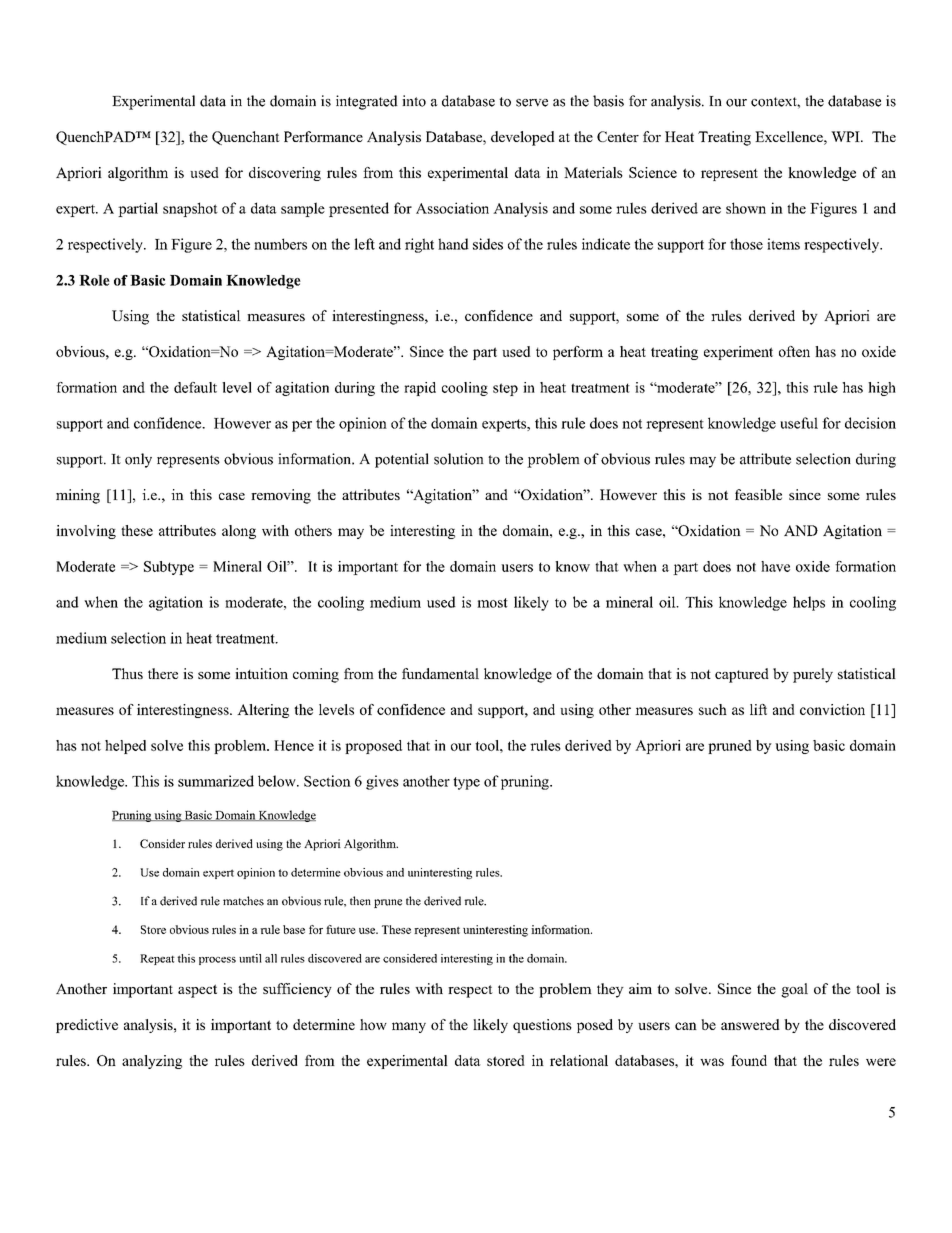 This screenshot has height=1233, width=952. What do you see at coordinates (163, 673) in the screenshot?
I see `there` at bounding box center [163, 673].
